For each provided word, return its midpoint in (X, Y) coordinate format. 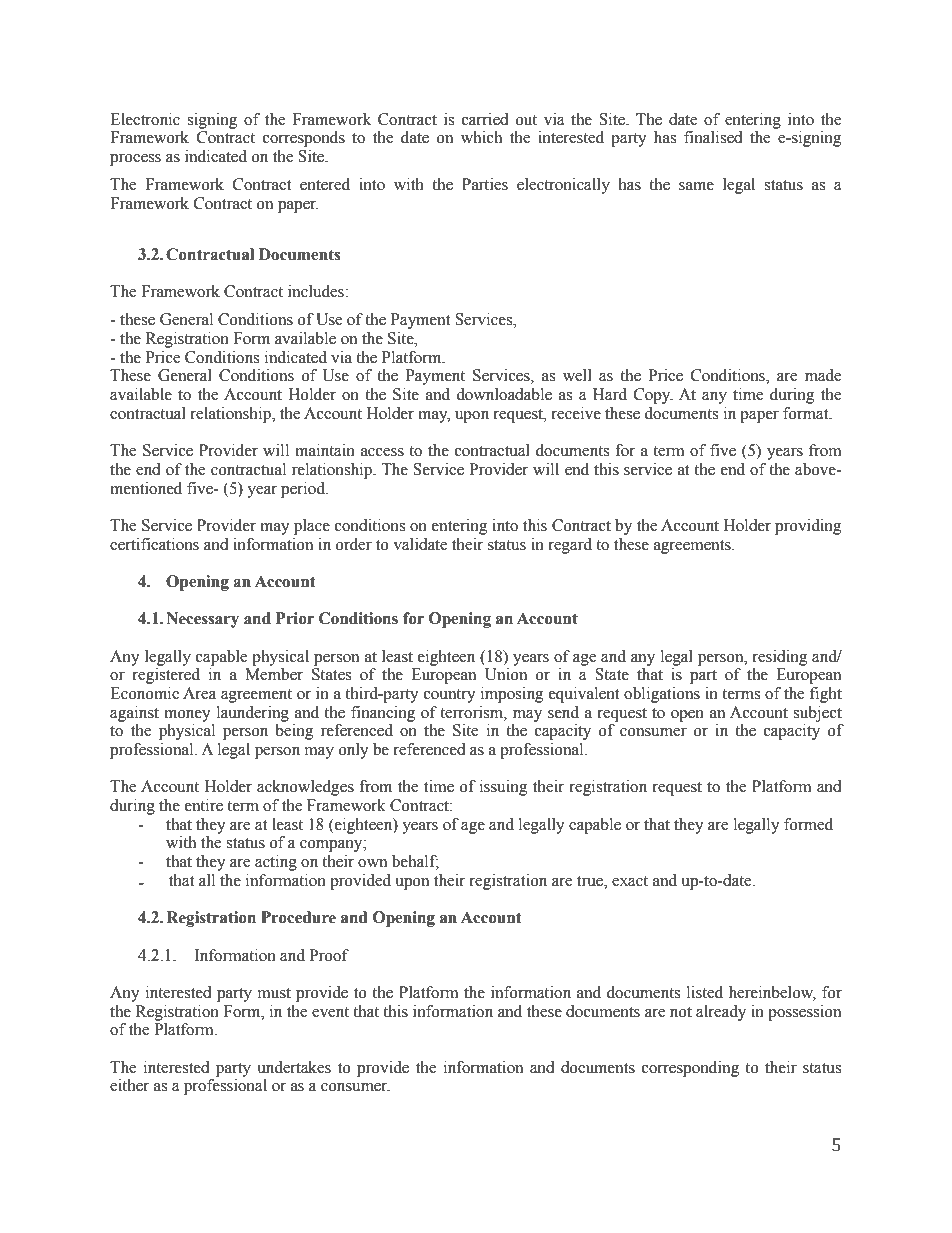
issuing (504, 788)
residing (780, 658)
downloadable (504, 394)
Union (506, 674)
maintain (325, 450)
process (135, 160)
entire (204, 805)
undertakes (294, 1067)
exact (630, 881)
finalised (713, 137)
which (481, 137)
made (823, 375)
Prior (295, 618)
